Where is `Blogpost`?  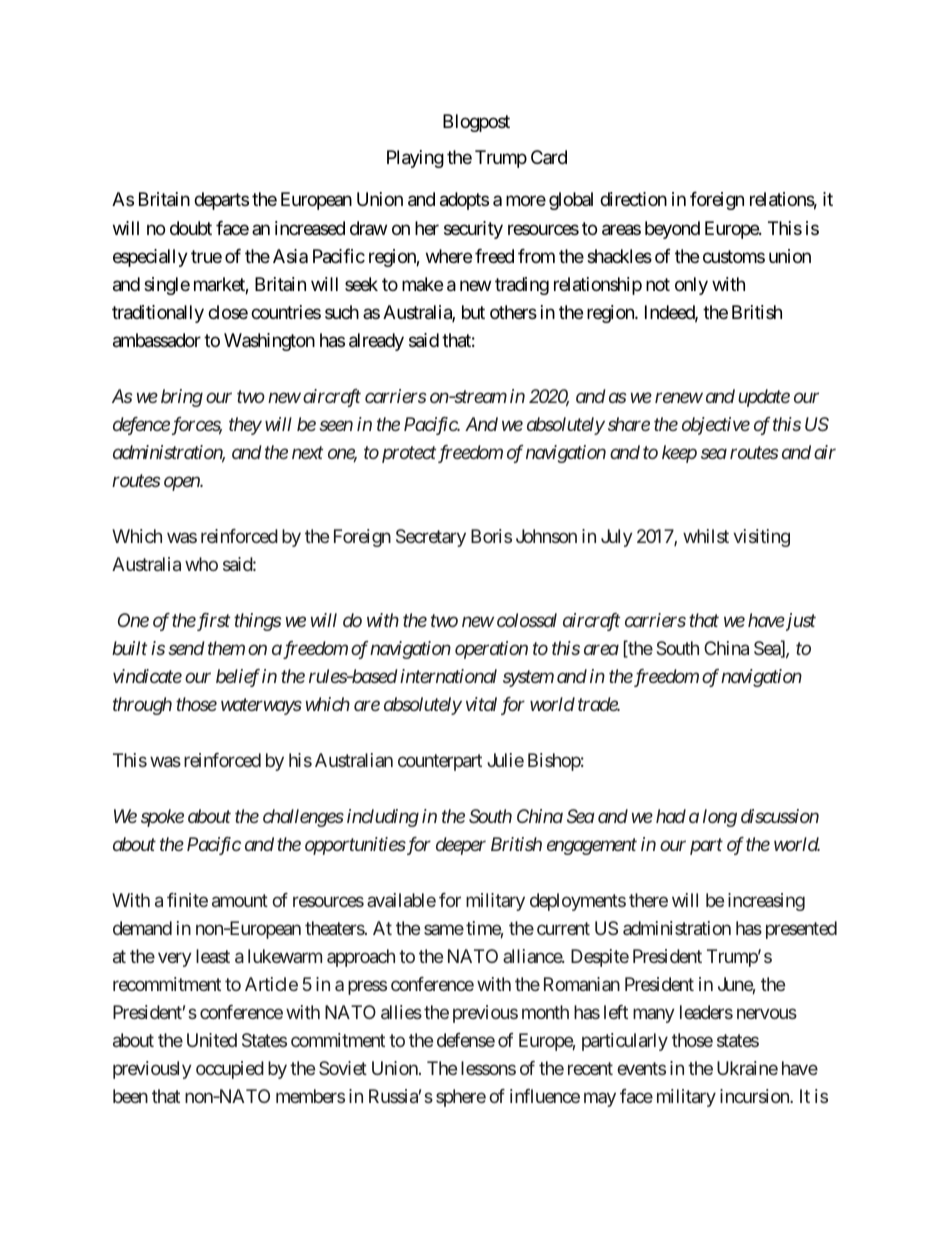
Blogpost is located at coordinates (476, 123).
